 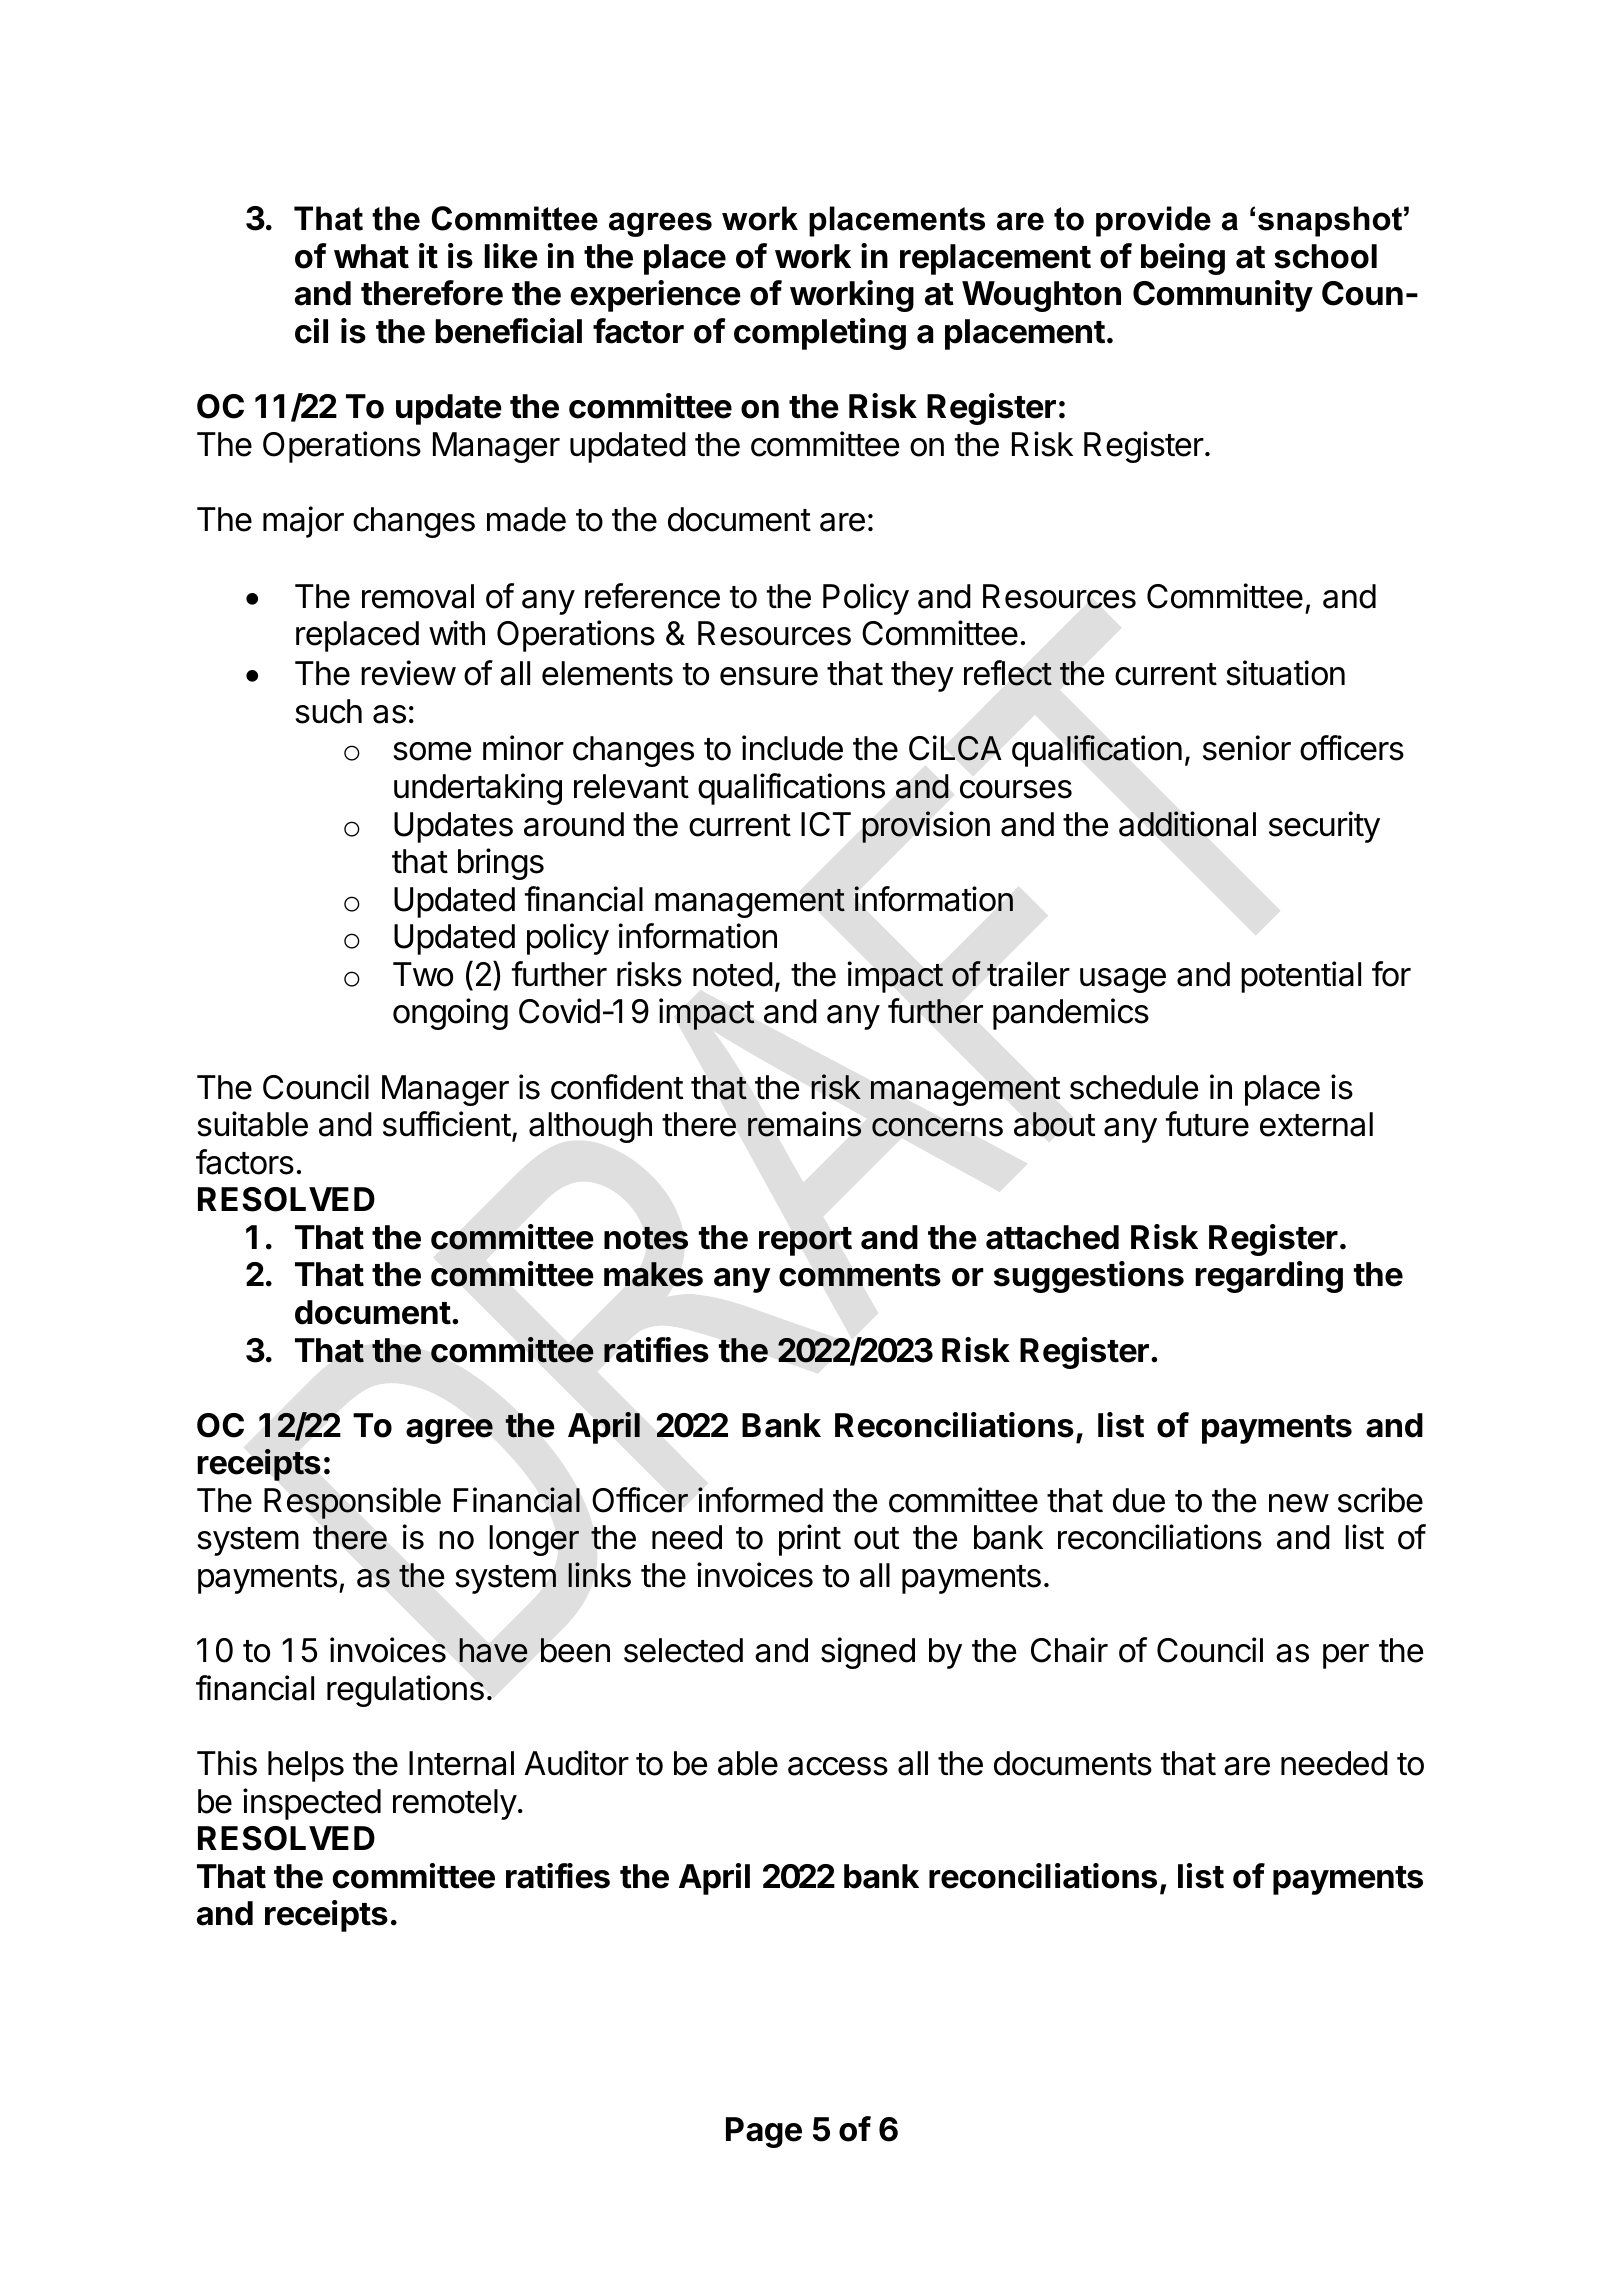 I want to click on inspected, so click(x=312, y=1804).
